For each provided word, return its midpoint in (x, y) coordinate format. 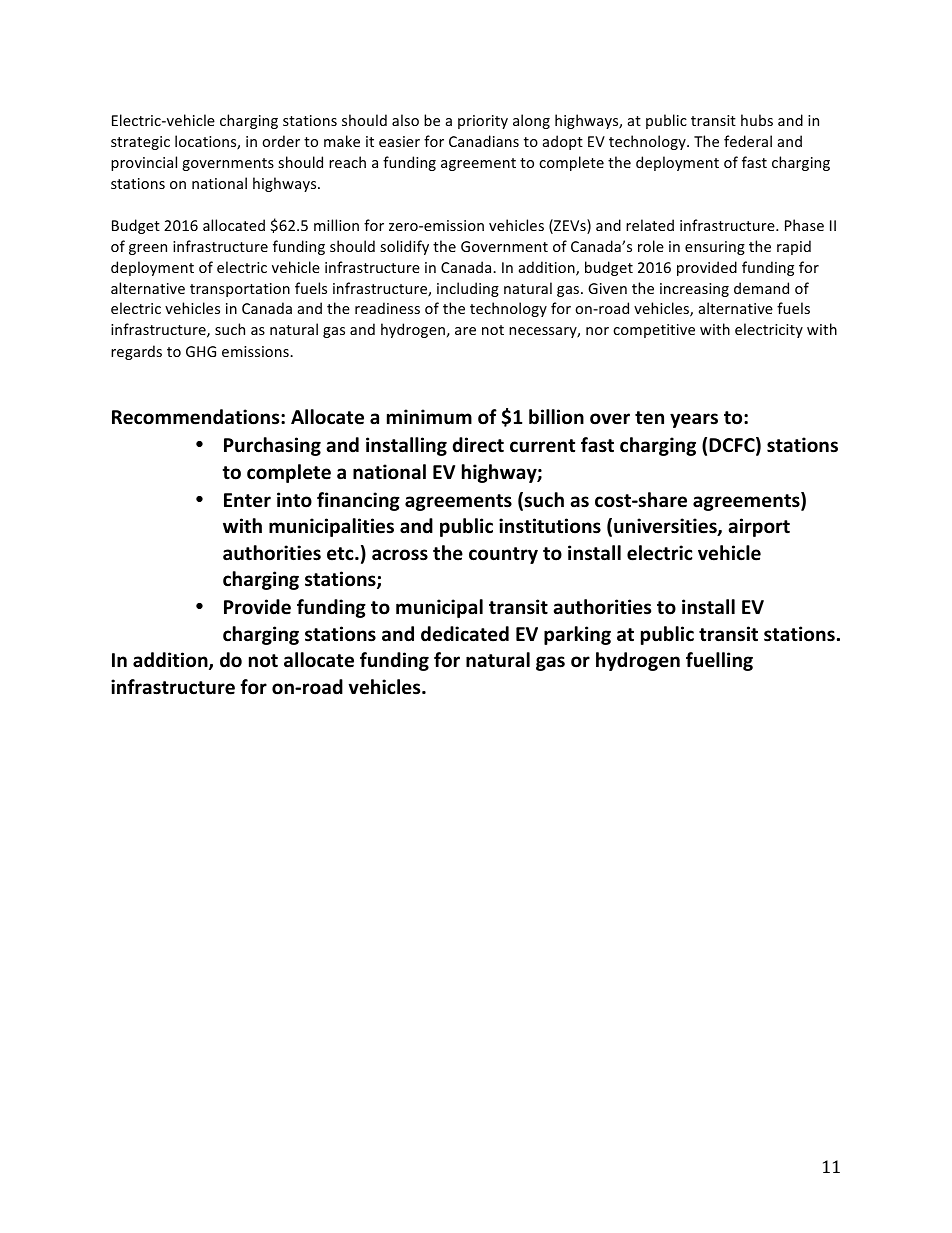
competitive (654, 331)
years (694, 420)
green (148, 249)
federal (748, 141)
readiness (387, 308)
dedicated (465, 634)
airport (759, 527)
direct (478, 445)
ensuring (715, 248)
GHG (201, 351)
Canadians (484, 141)
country (503, 555)
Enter (247, 500)
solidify (404, 247)
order (281, 141)
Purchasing (272, 446)
